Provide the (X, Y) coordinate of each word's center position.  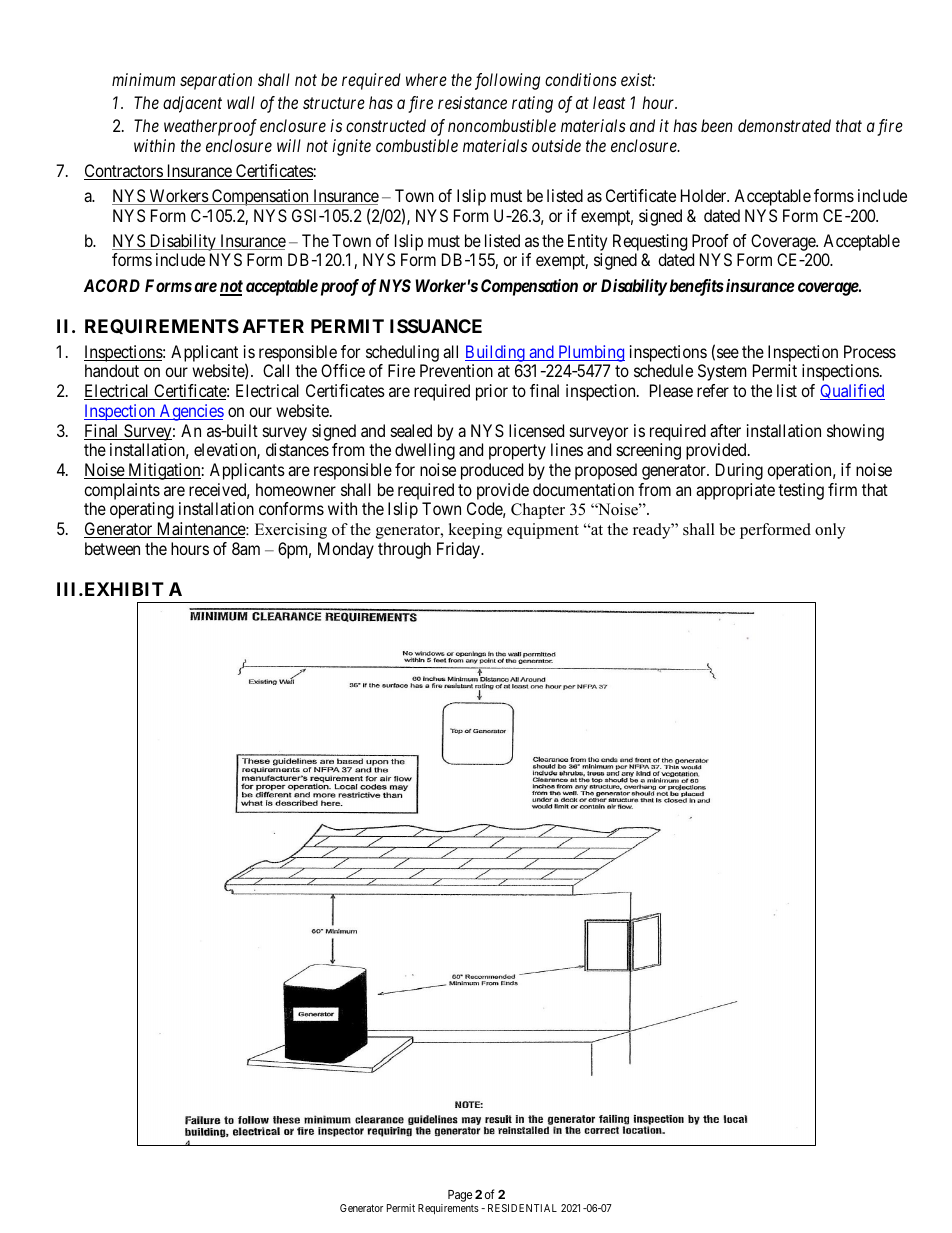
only (830, 531)
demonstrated (784, 125)
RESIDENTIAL (522, 1208)
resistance (472, 102)
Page (460, 1196)
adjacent (192, 104)
